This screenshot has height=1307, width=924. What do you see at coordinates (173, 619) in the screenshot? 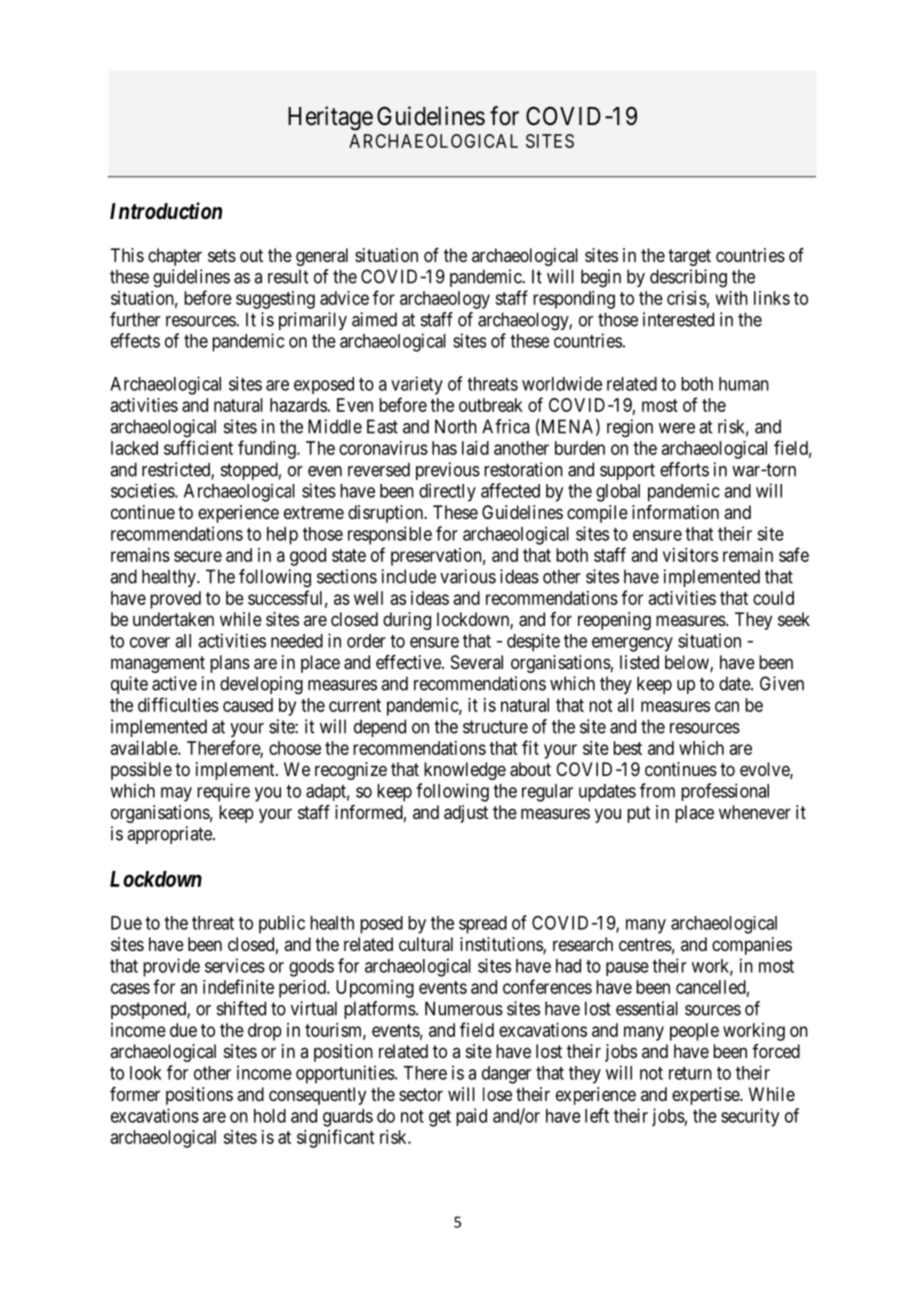
I see `undertaken` at bounding box center [173, 619].
